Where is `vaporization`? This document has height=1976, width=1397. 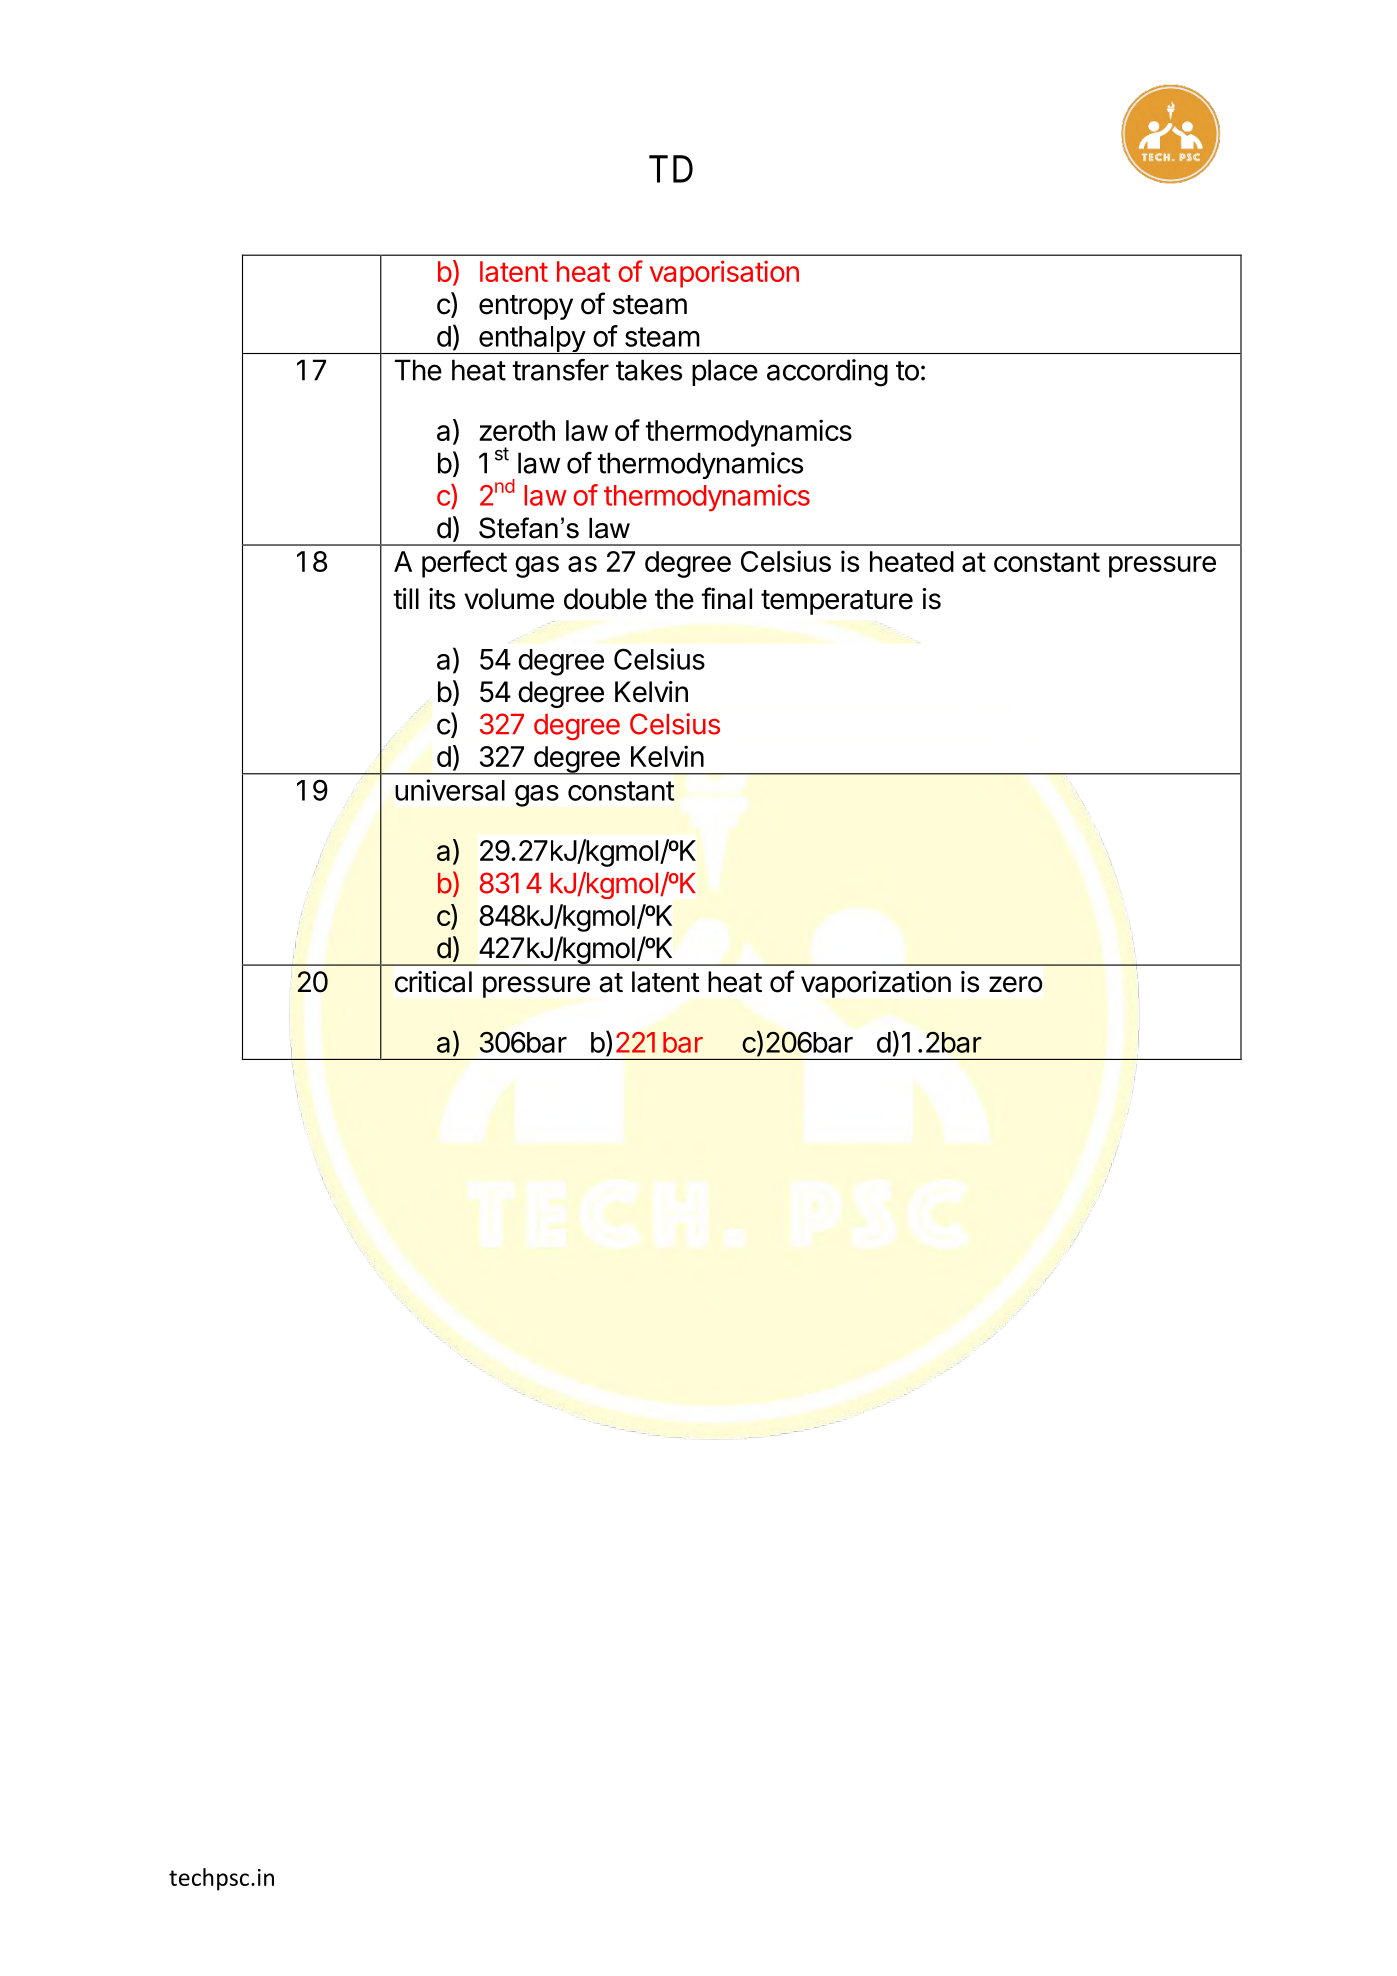 vaporization is located at coordinates (876, 984).
